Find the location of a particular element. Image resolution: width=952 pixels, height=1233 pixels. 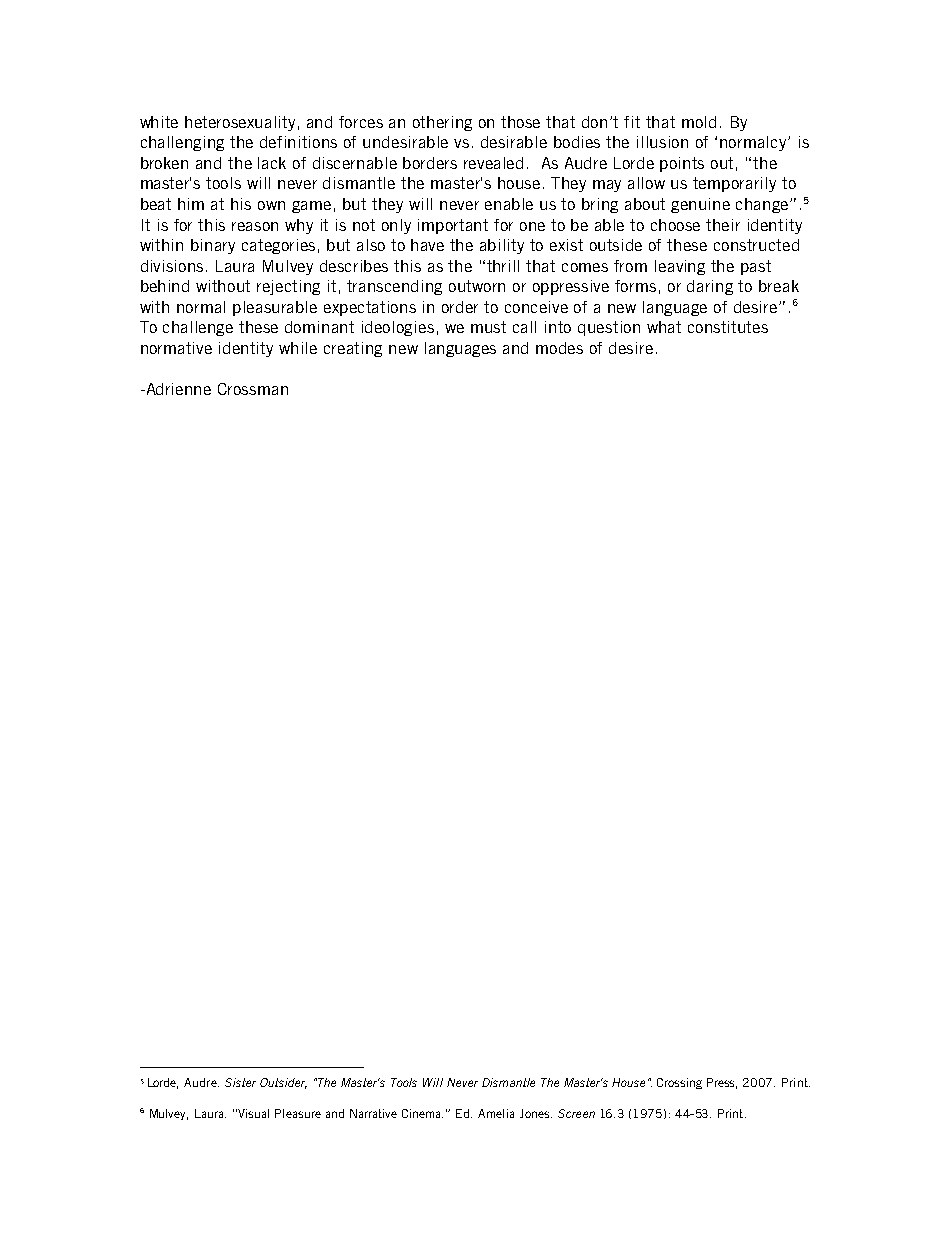

Sister is located at coordinates (240, 1082).
